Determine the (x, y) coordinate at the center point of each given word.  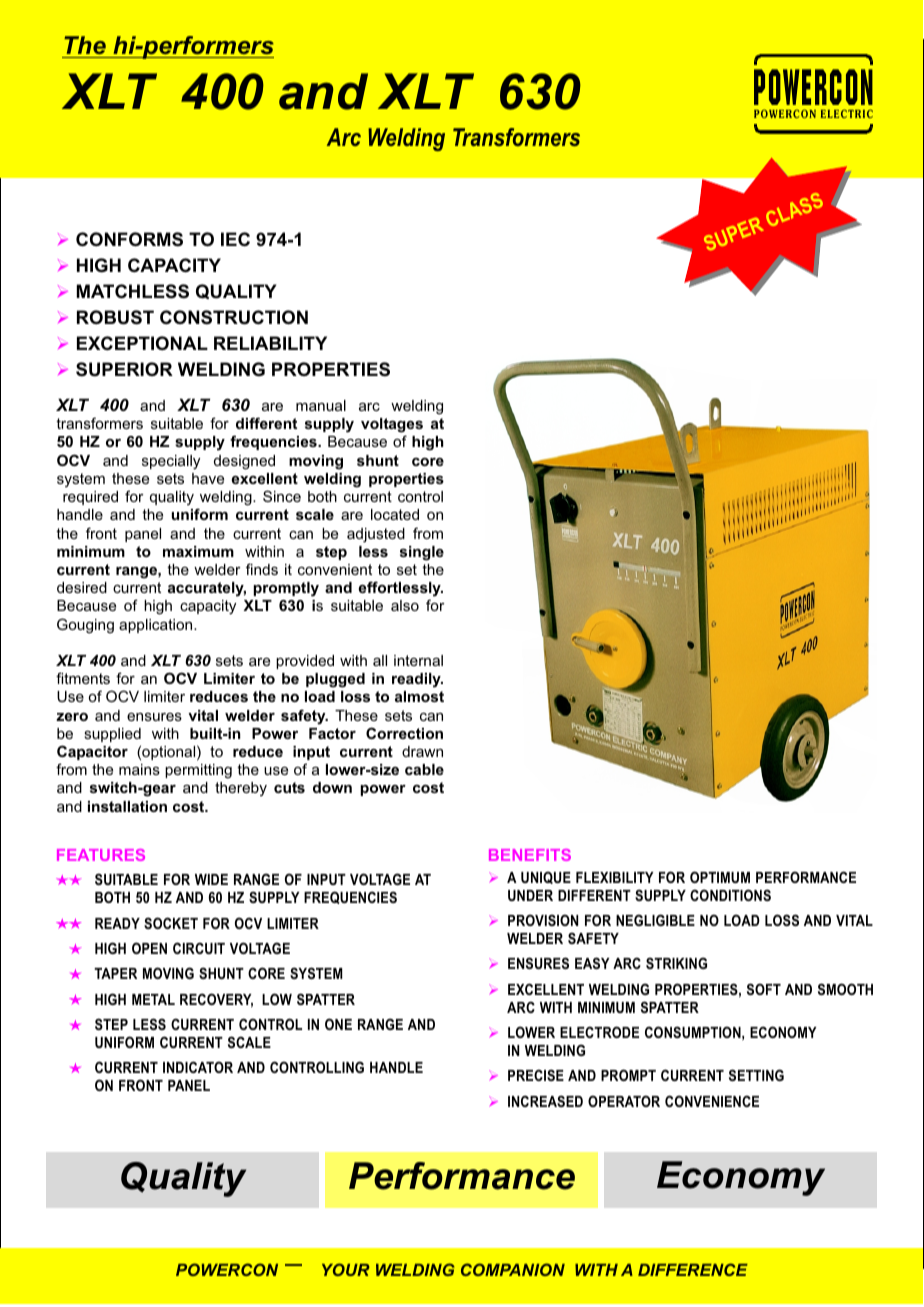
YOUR (346, 1269)
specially (171, 462)
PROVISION (543, 920)
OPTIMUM (720, 877)
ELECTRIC (847, 113)
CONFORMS (129, 239)
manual (321, 405)
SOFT (764, 989)
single (422, 553)
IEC (235, 239)
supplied (112, 735)
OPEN (149, 948)
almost (419, 696)
